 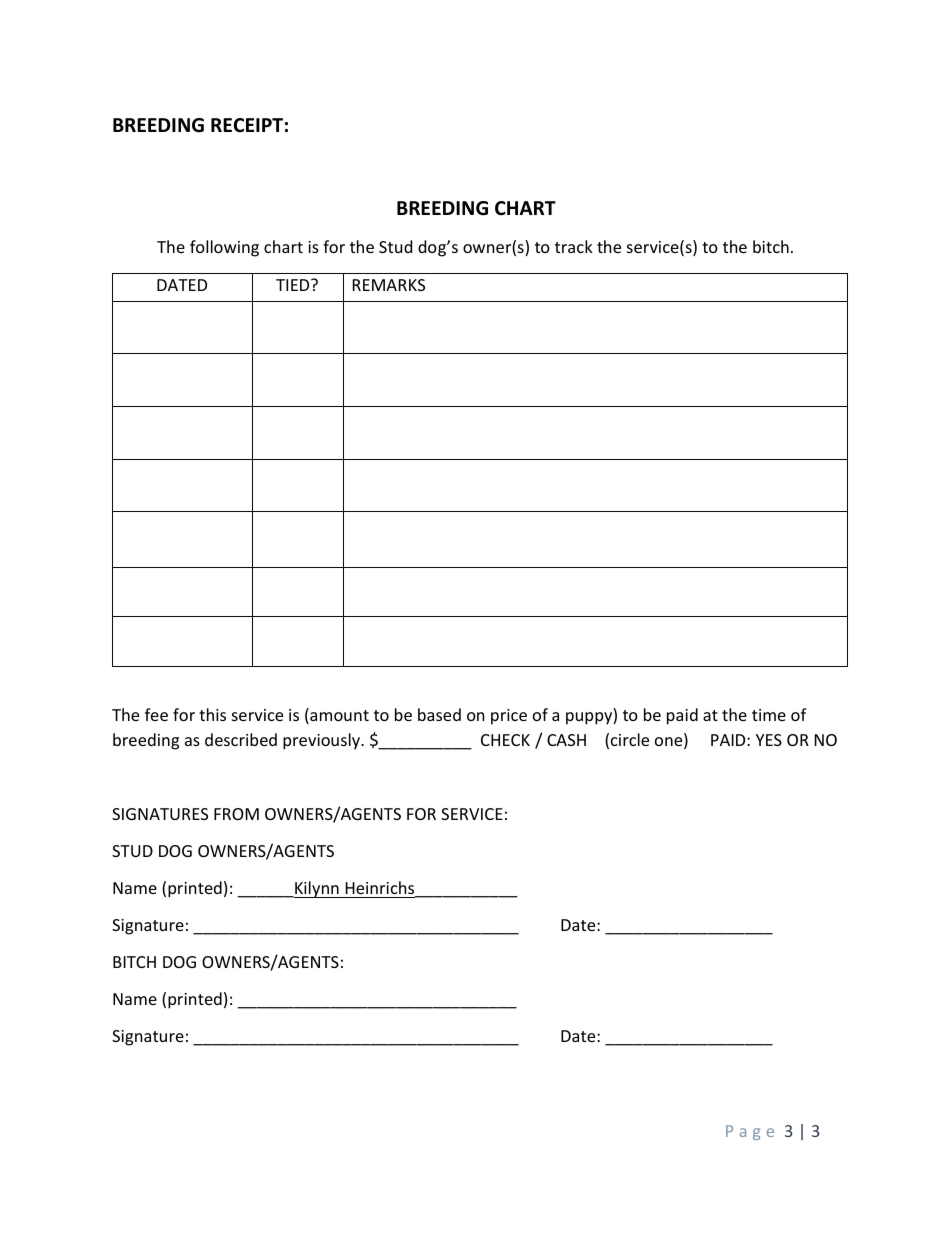 I want to click on this, so click(x=212, y=714).
